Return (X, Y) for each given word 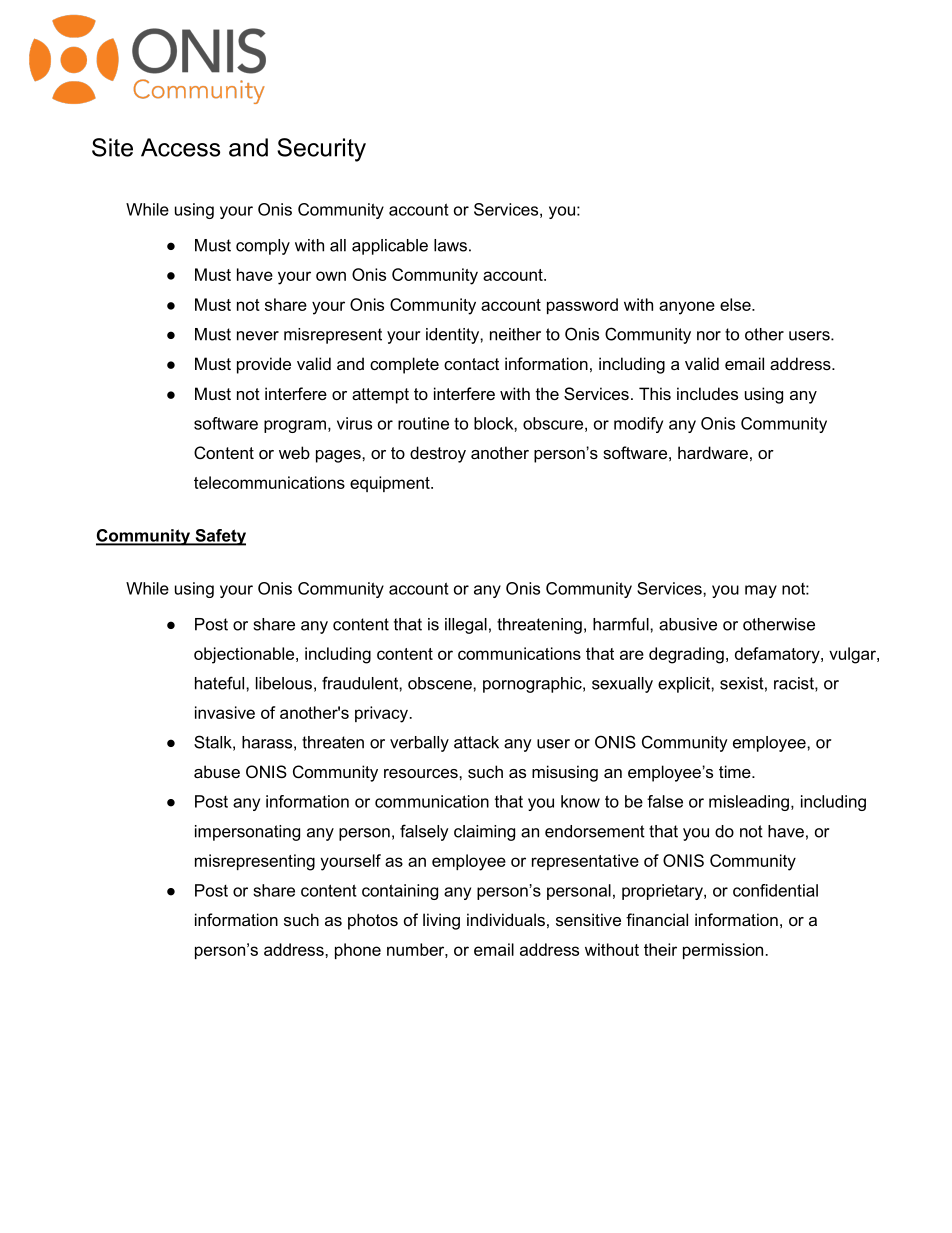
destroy (438, 454)
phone (358, 951)
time (736, 771)
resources (422, 773)
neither (515, 334)
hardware (713, 452)
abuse (217, 771)
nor (709, 336)
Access (180, 147)
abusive (688, 624)
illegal (466, 626)
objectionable (245, 655)
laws (450, 245)
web (294, 452)
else (736, 304)
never (258, 336)
